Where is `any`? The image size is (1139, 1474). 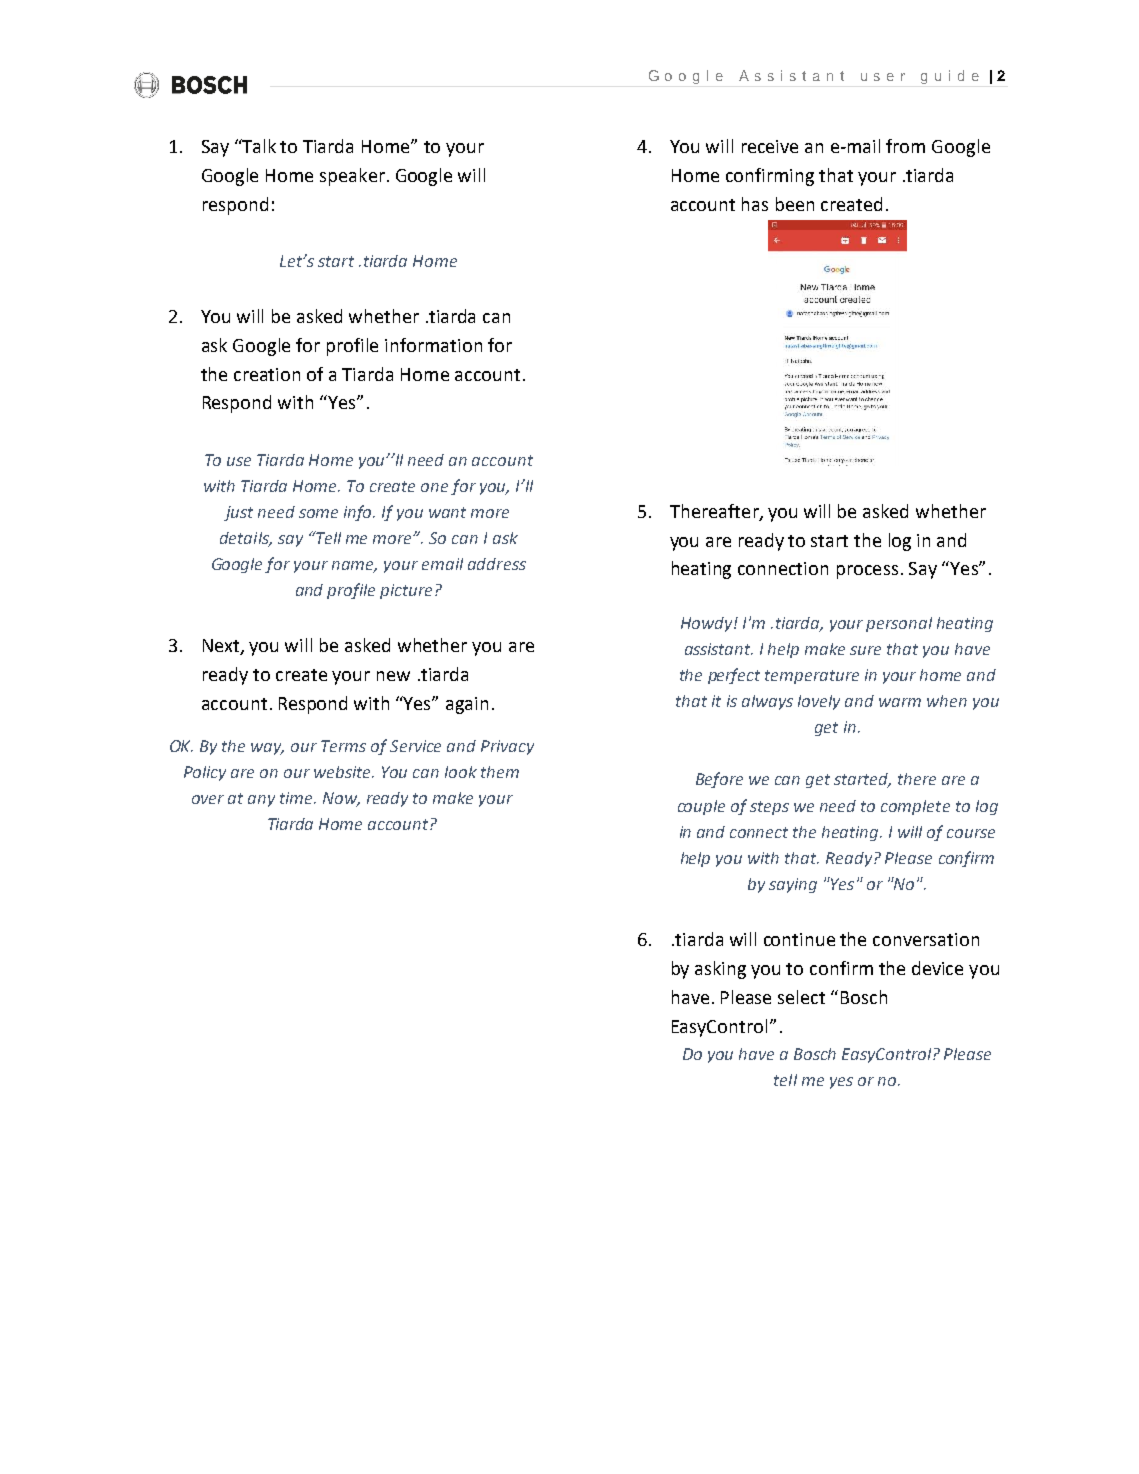
any is located at coordinates (261, 801).
